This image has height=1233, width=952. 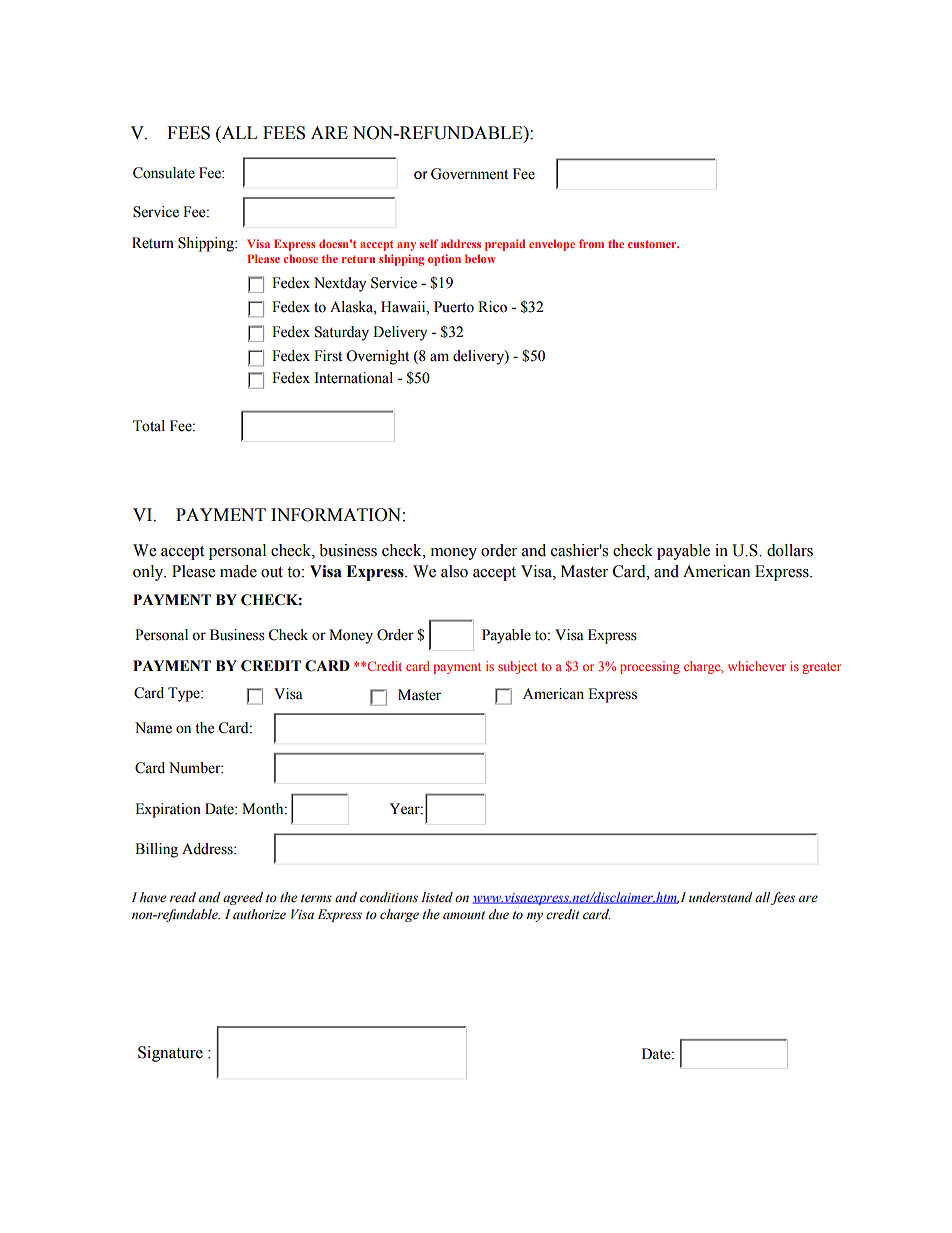 What do you see at coordinates (164, 173) in the image?
I see `Consulate` at bounding box center [164, 173].
